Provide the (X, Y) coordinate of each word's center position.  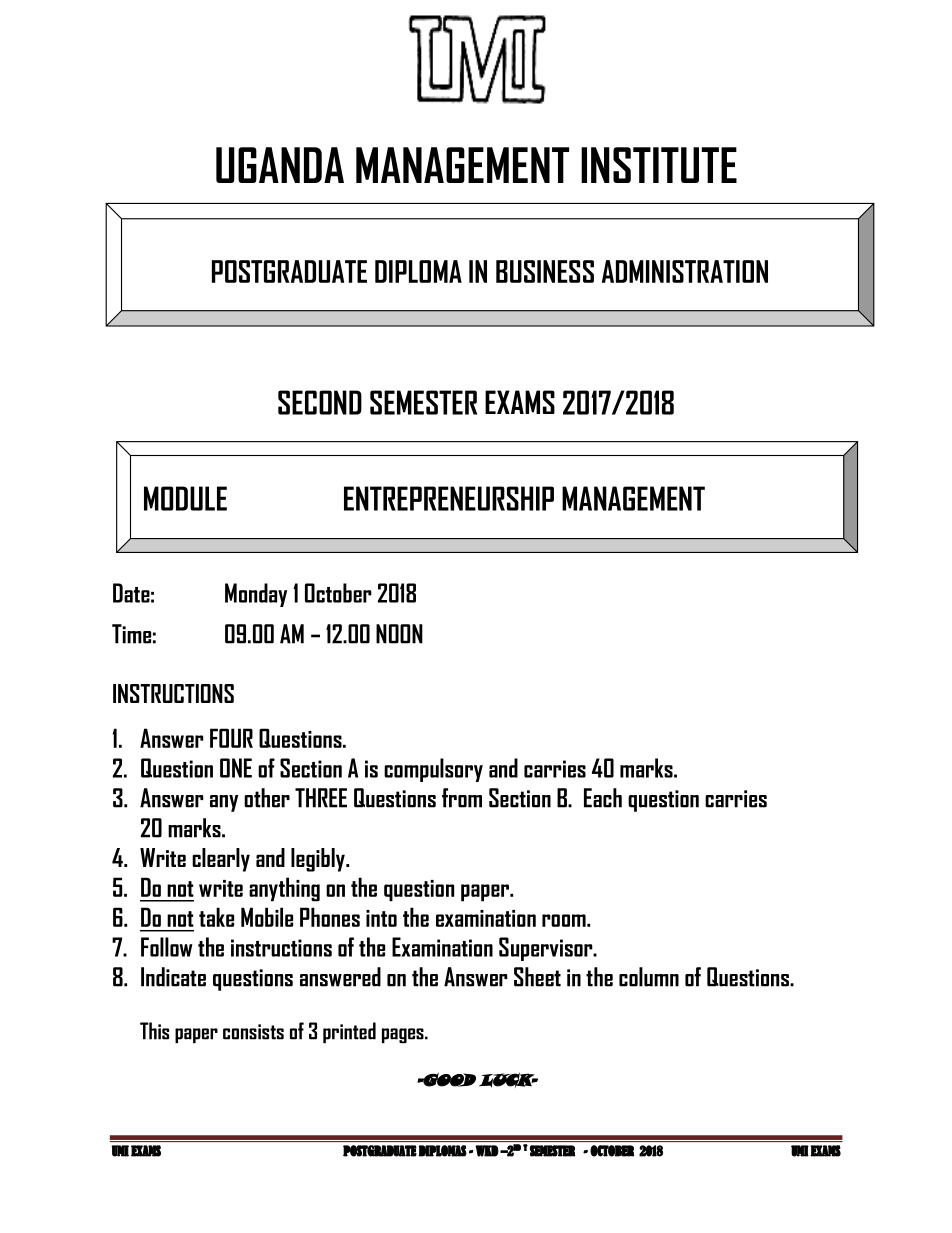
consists (253, 1032)
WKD (487, 1151)
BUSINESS (545, 271)
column (649, 977)
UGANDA (280, 165)
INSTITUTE (659, 165)
